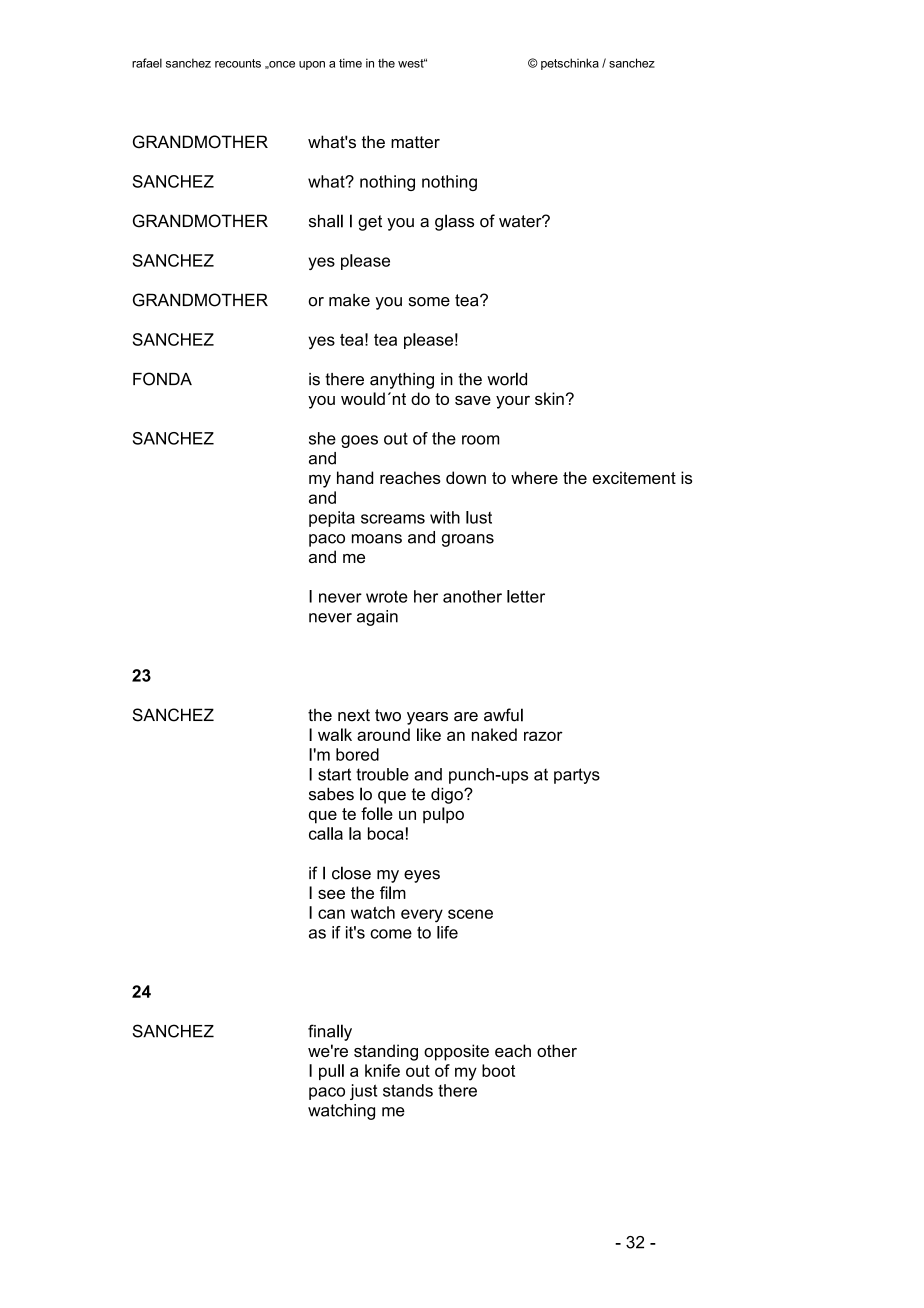 The width and height of the screenshot is (924, 1308). What do you see at coordinates (412, 63) in the screenshot?
I see `west` at bounding box center [412, 63].
